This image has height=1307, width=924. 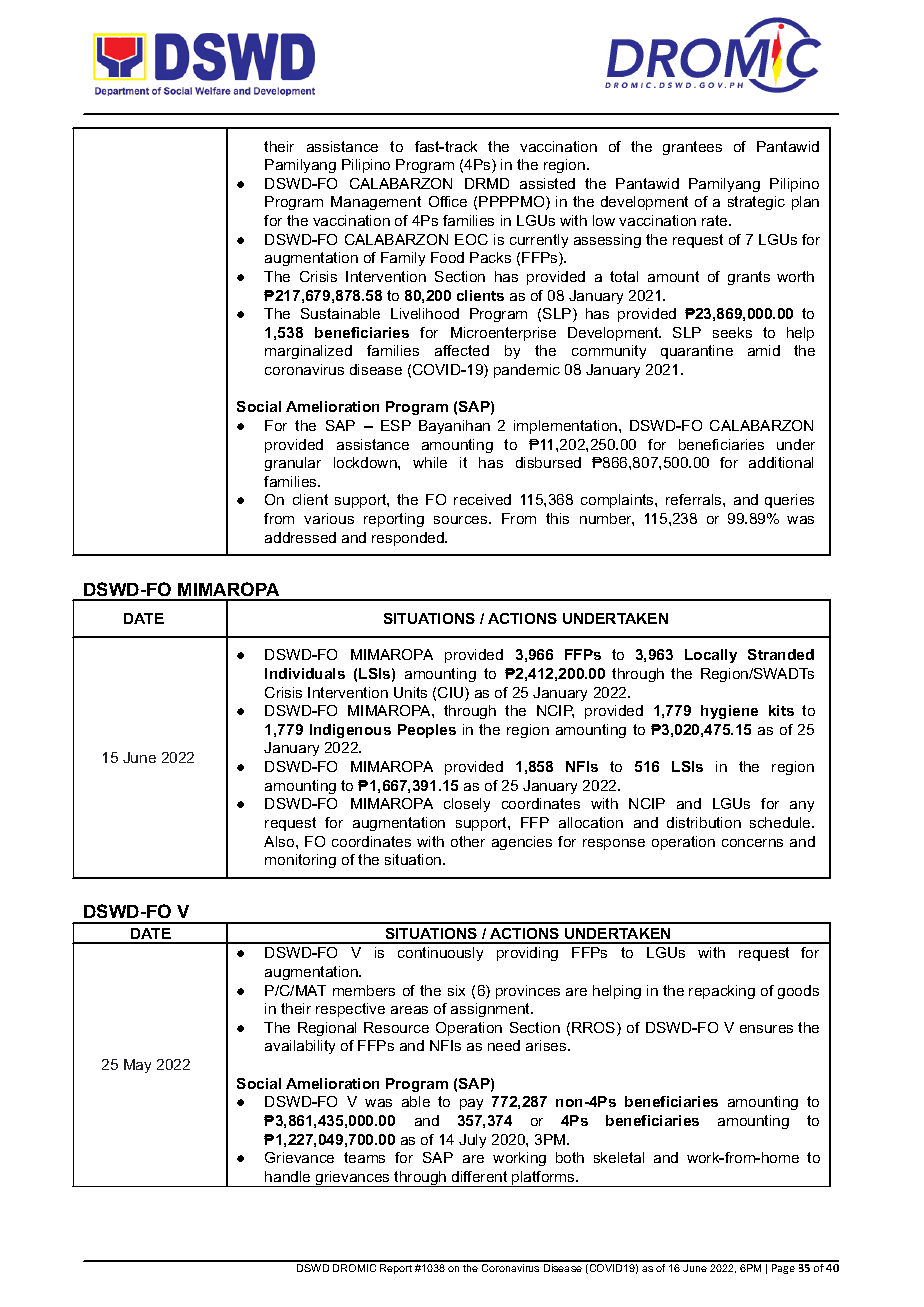 What do you see at coordinates (300, 537) in the image?
I see `addressed` at bounding box center [300, 537].
